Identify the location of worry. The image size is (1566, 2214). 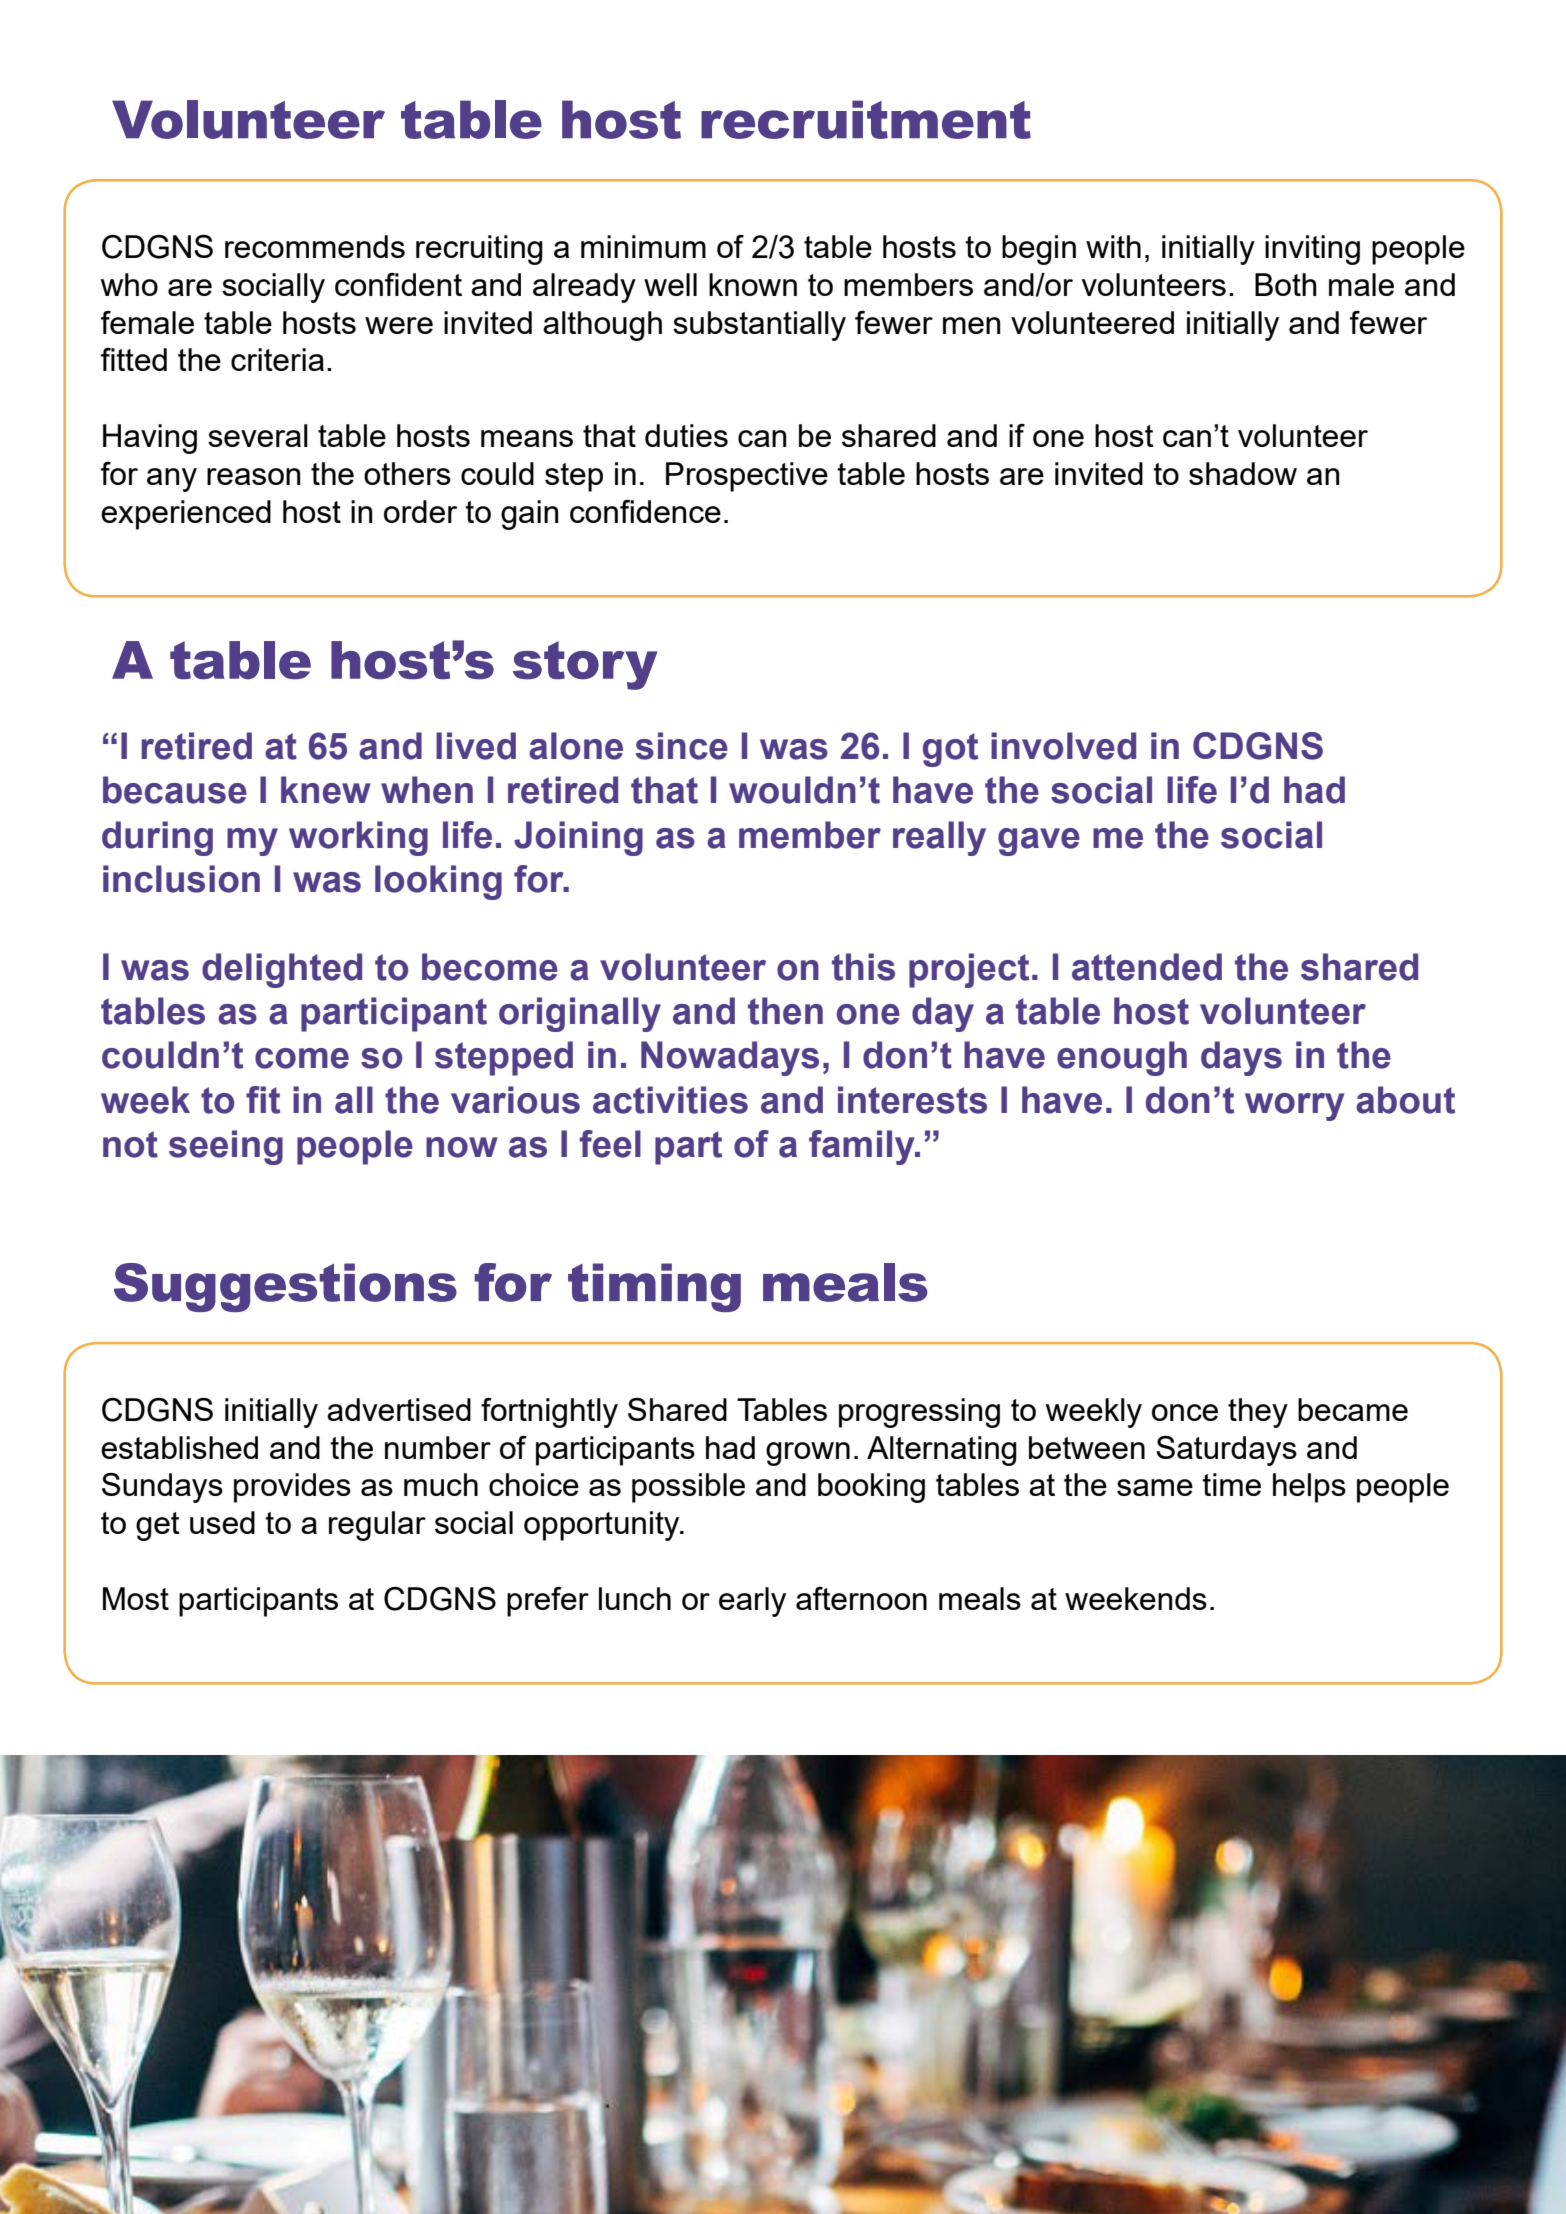
(1294, 1107).
